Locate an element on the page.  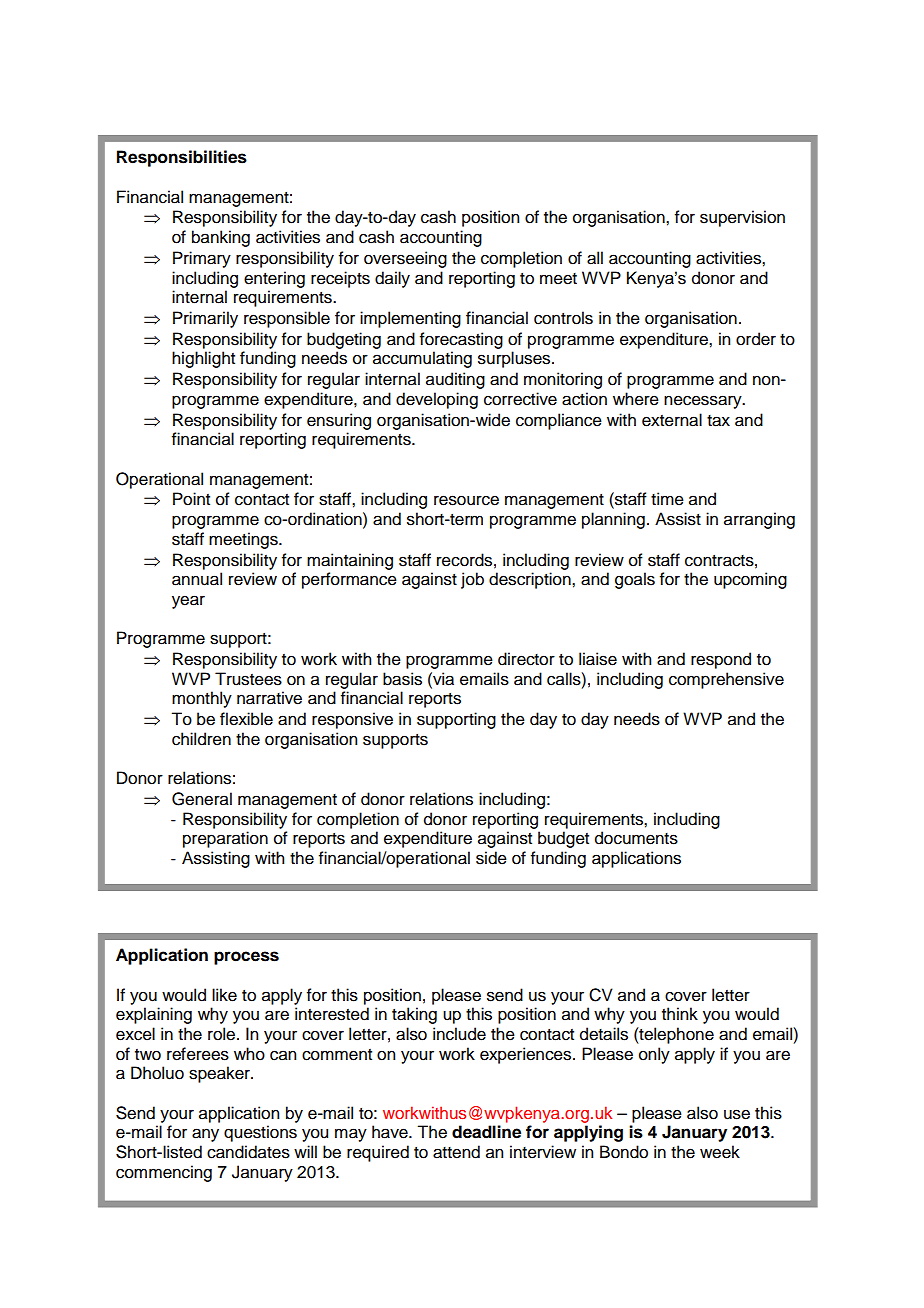
attend is located at coordinates (456, 1152).
